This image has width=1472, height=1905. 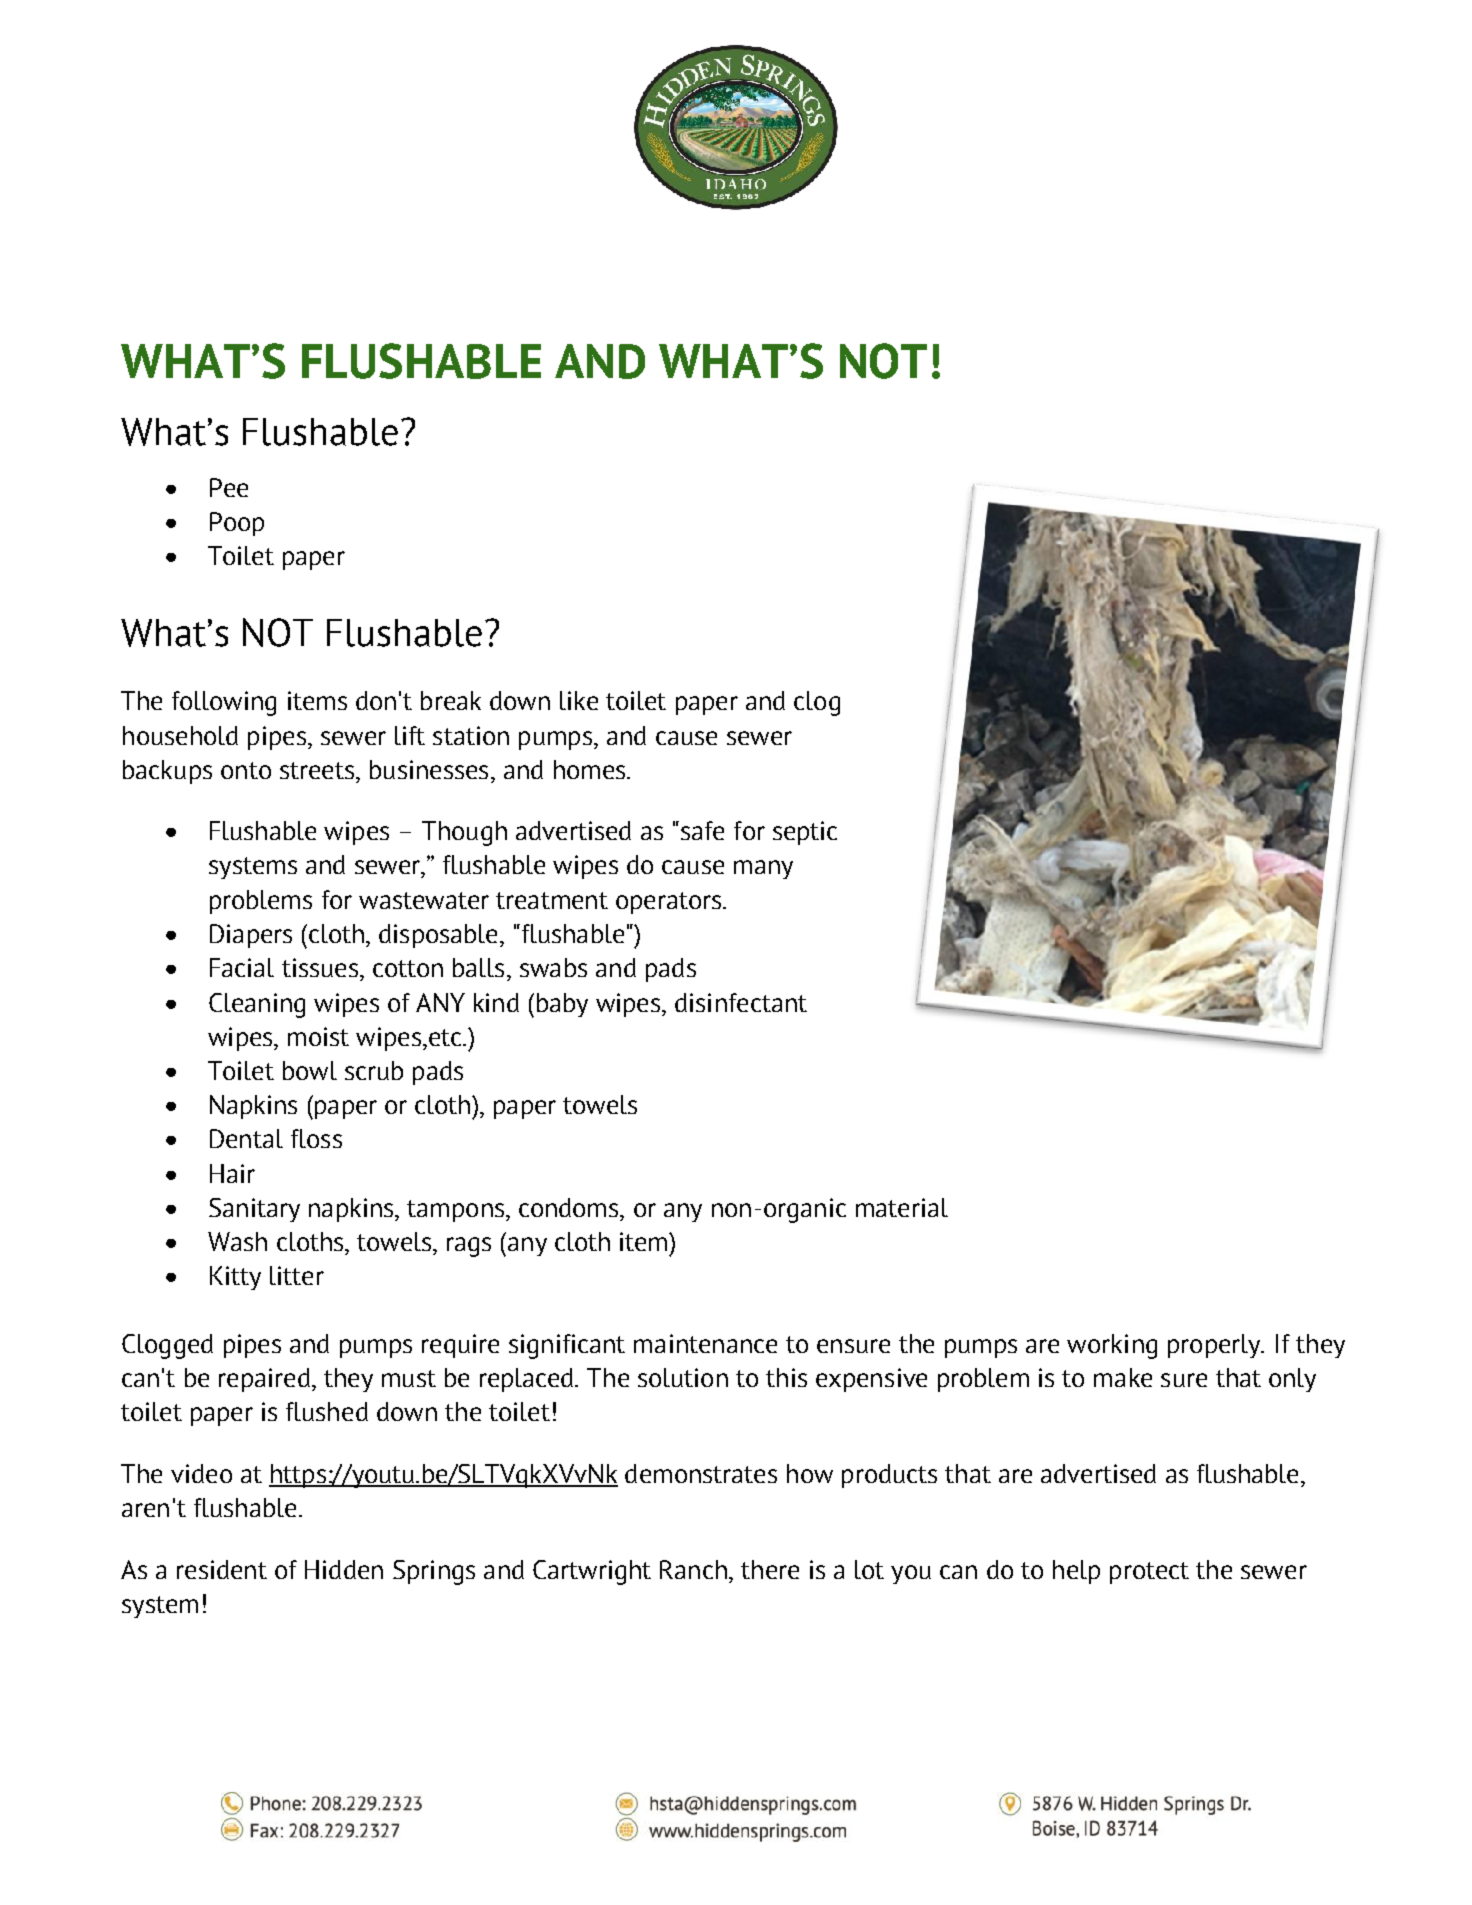 I want to click on material, so click(x=902, y=1207).
